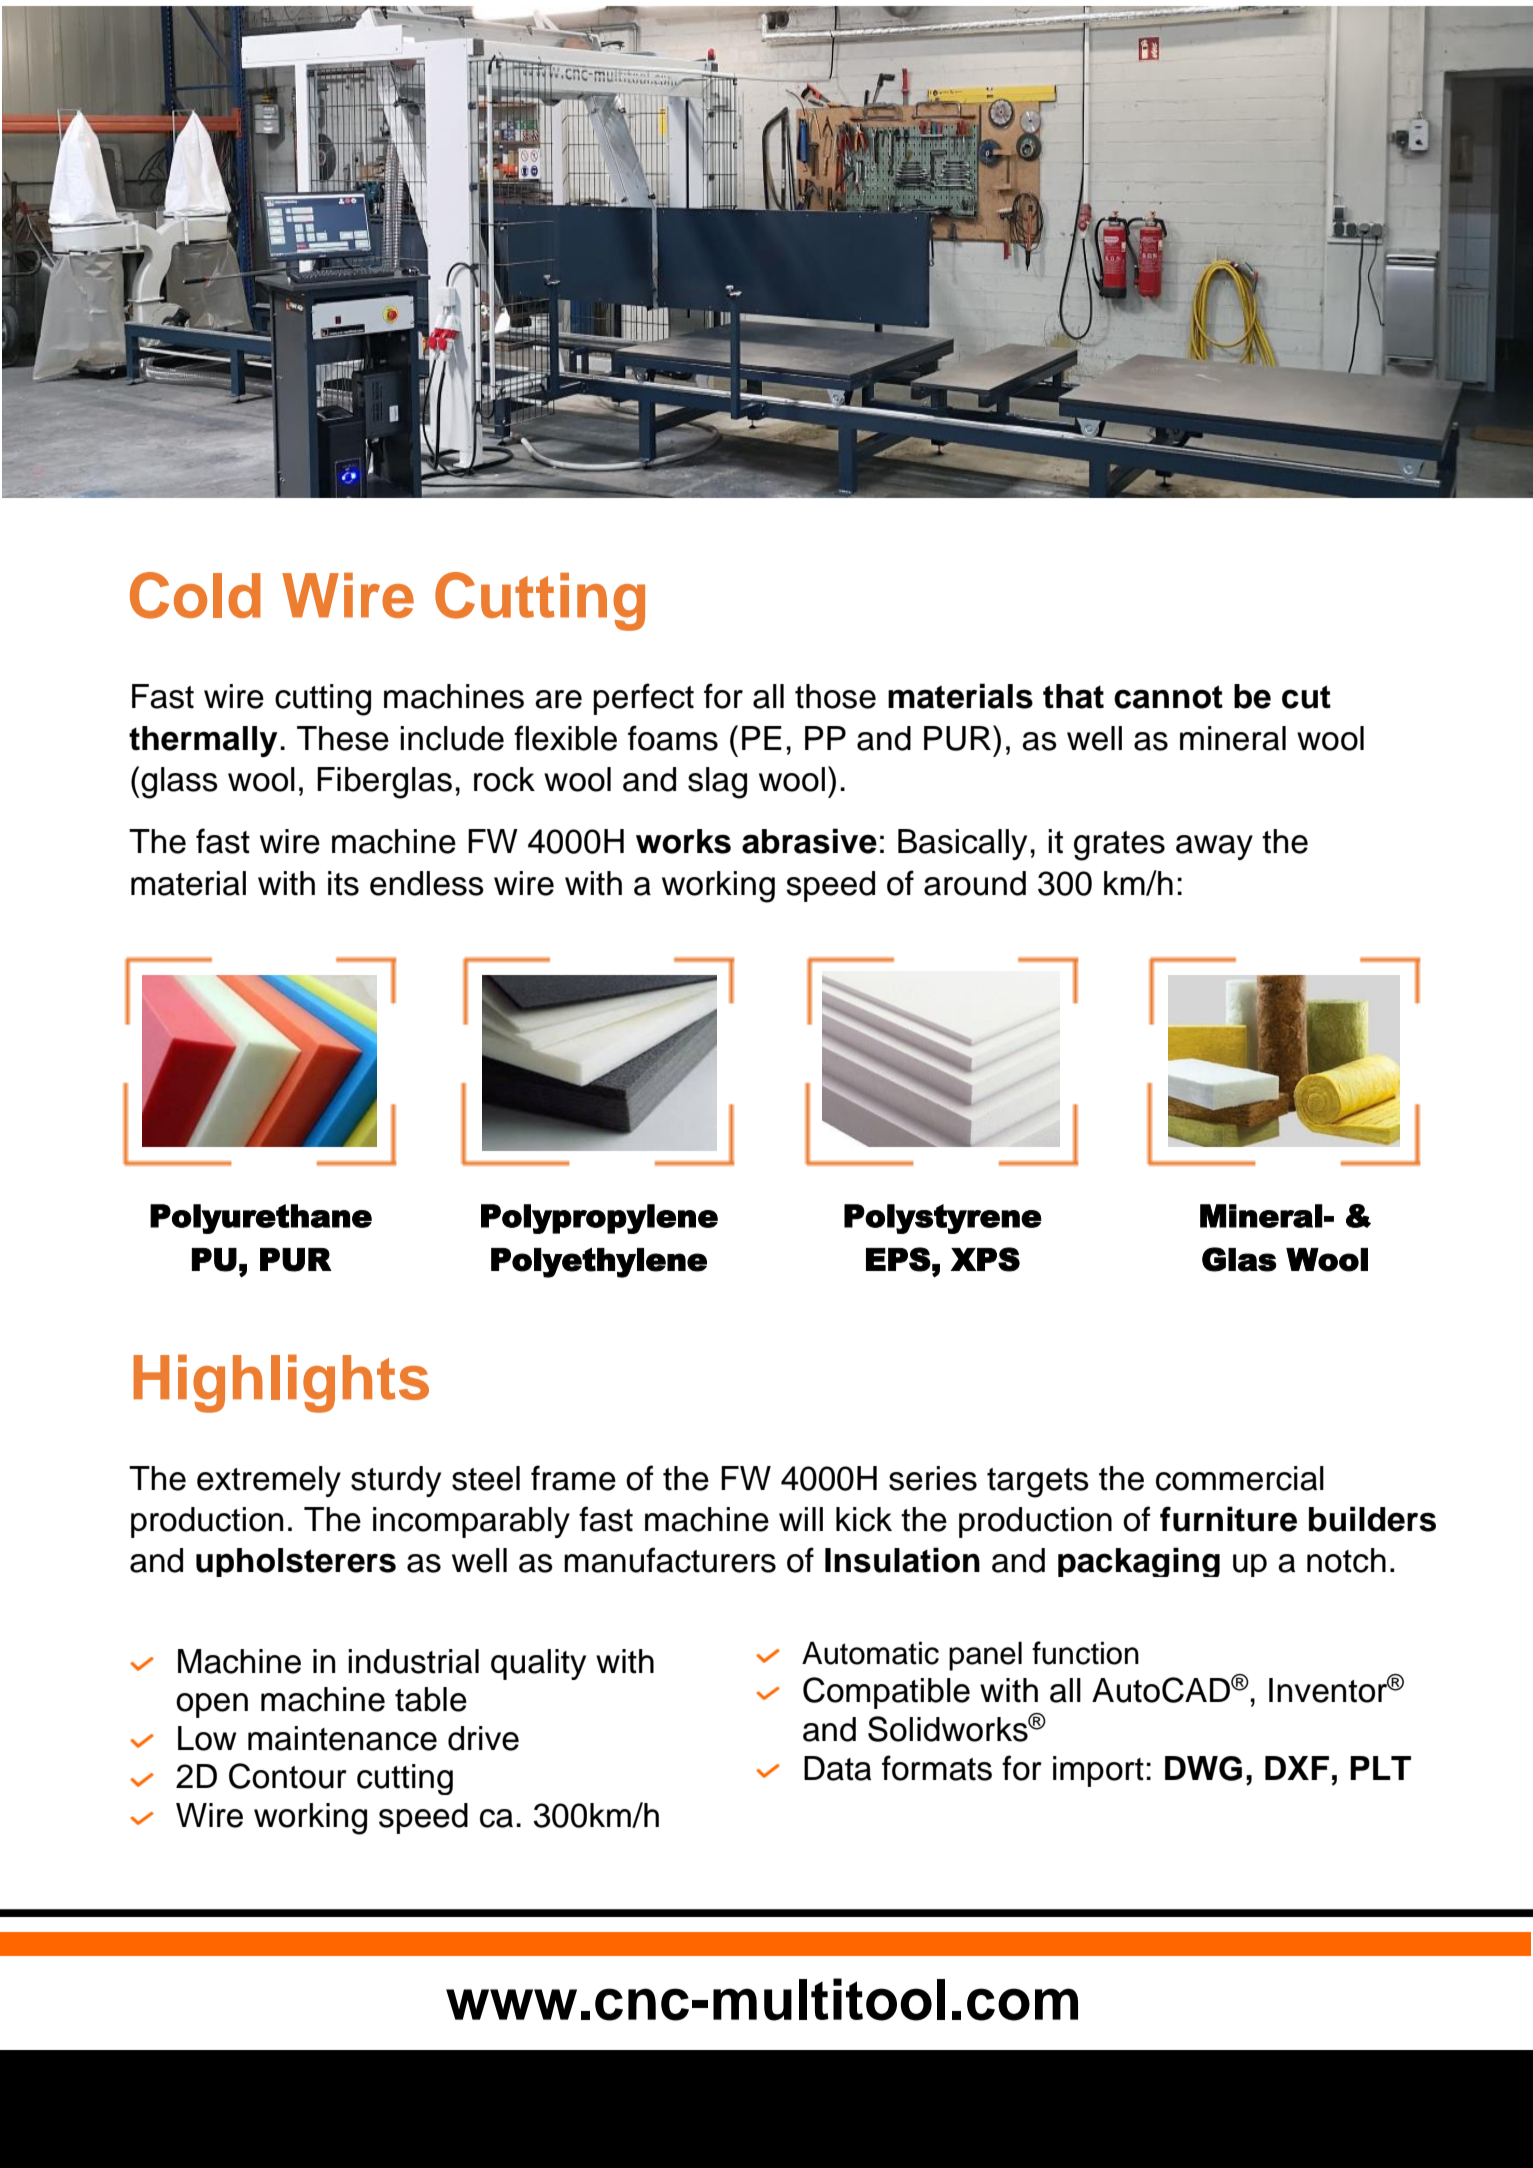 Image resolution: width=1533 pixels, height=2168 pixels. I want to click on Cold, so click(195, 595).
